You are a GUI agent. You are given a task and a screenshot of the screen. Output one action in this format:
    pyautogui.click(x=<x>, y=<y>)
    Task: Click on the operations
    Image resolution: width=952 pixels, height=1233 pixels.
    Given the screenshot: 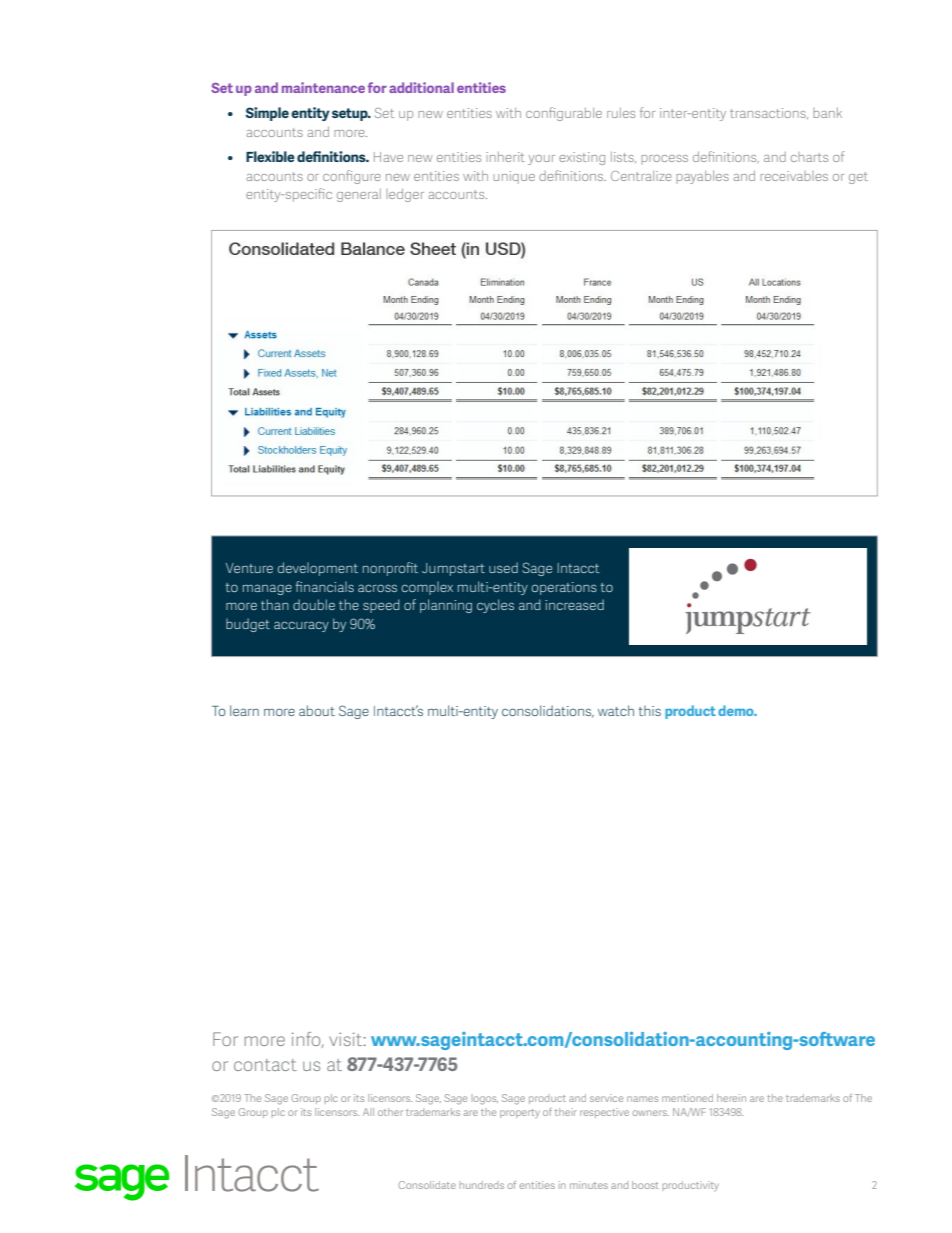 What is the action you would take?
    pyautogui.click(x=564, y=588)
